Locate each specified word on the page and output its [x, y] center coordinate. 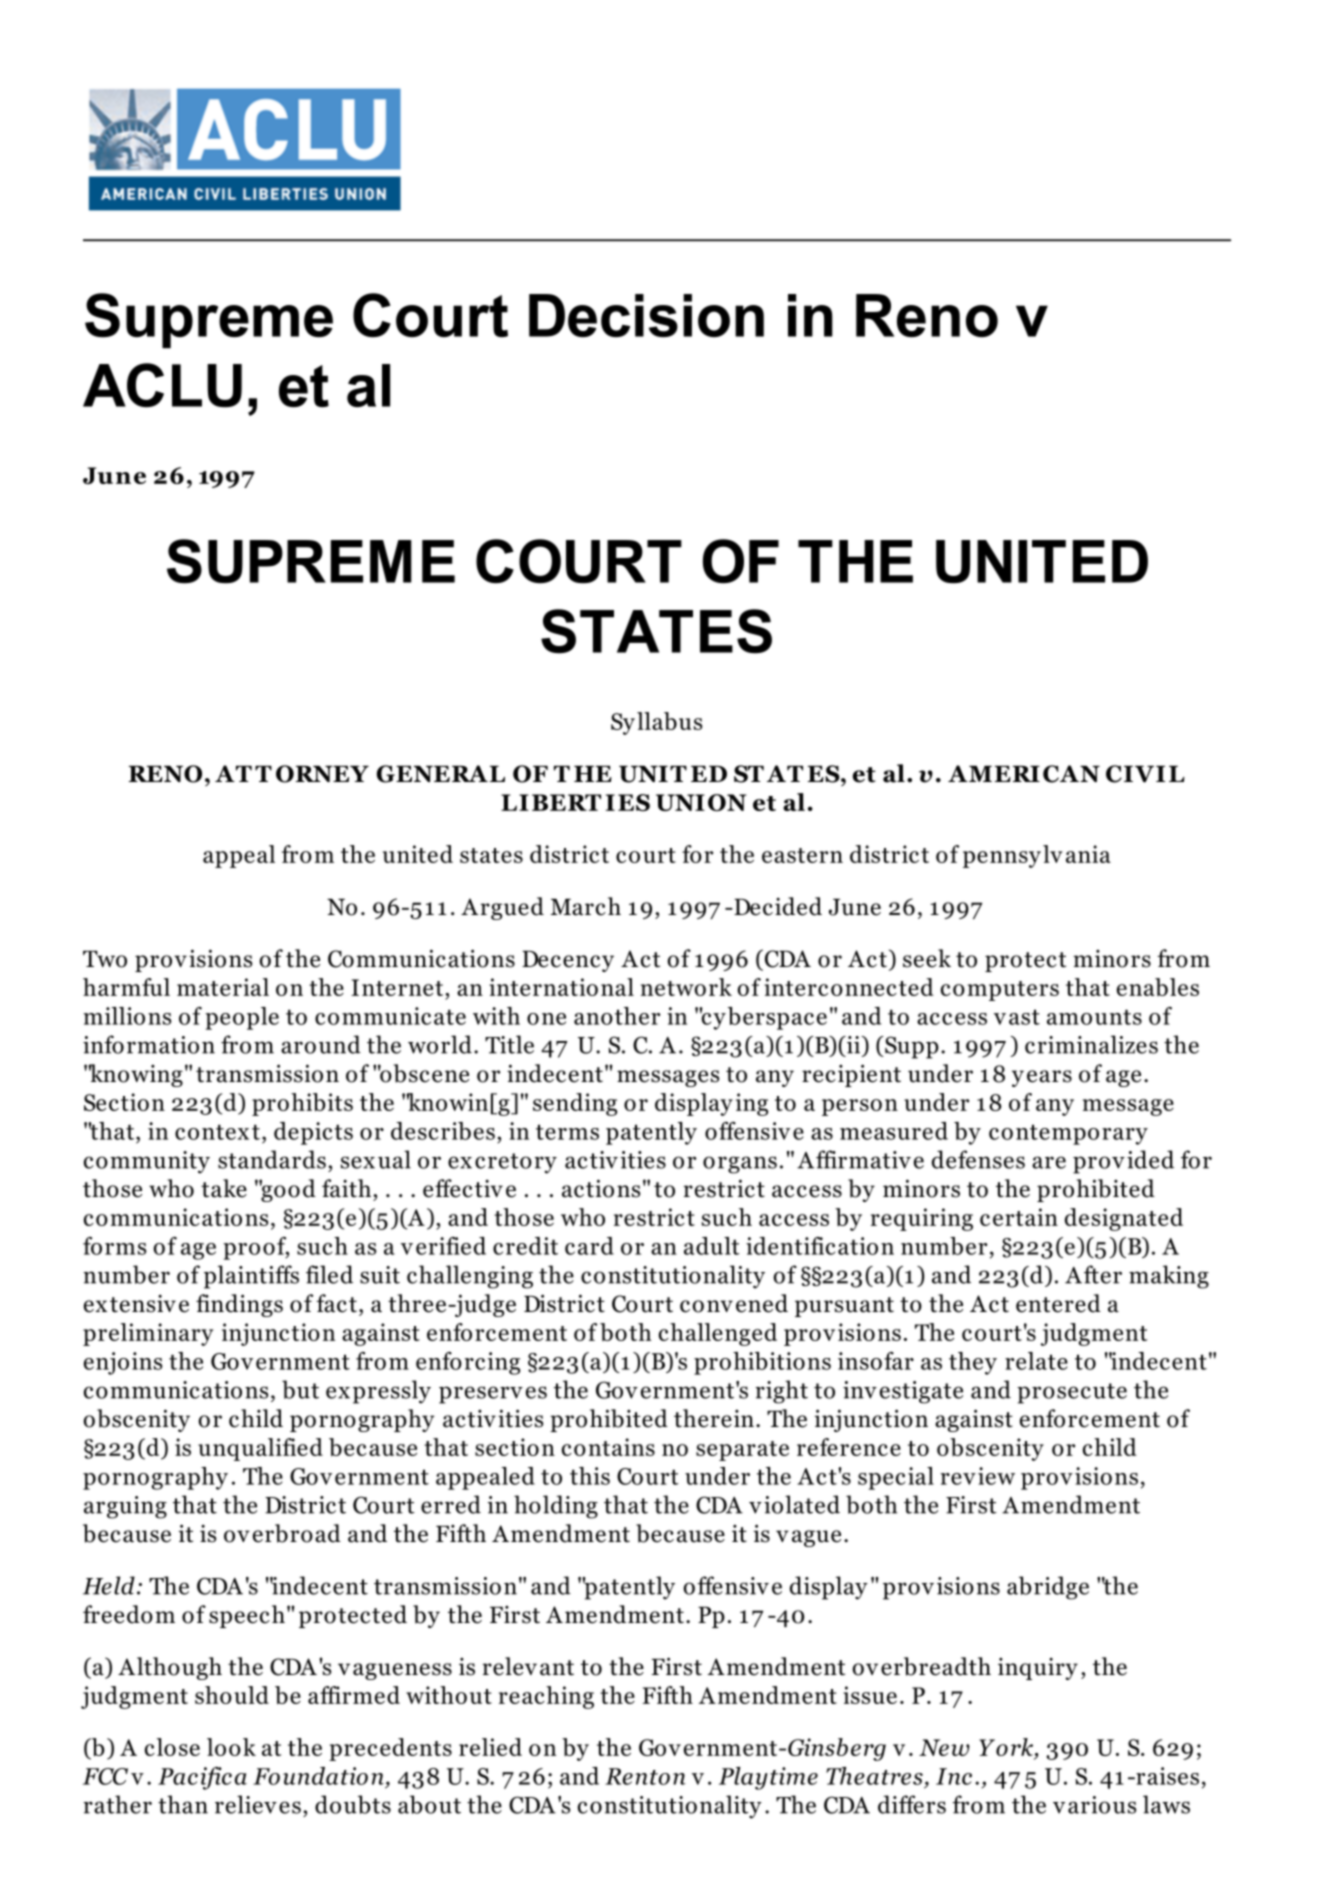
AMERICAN [1024, 774]
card [589, 1246]
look [231, 1747]
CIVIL [1145, 774]
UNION [701, 802]
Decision [646, 315]
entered [1058, 1303]
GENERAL [441, 774]
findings [239, 1305]
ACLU [162, 385]
